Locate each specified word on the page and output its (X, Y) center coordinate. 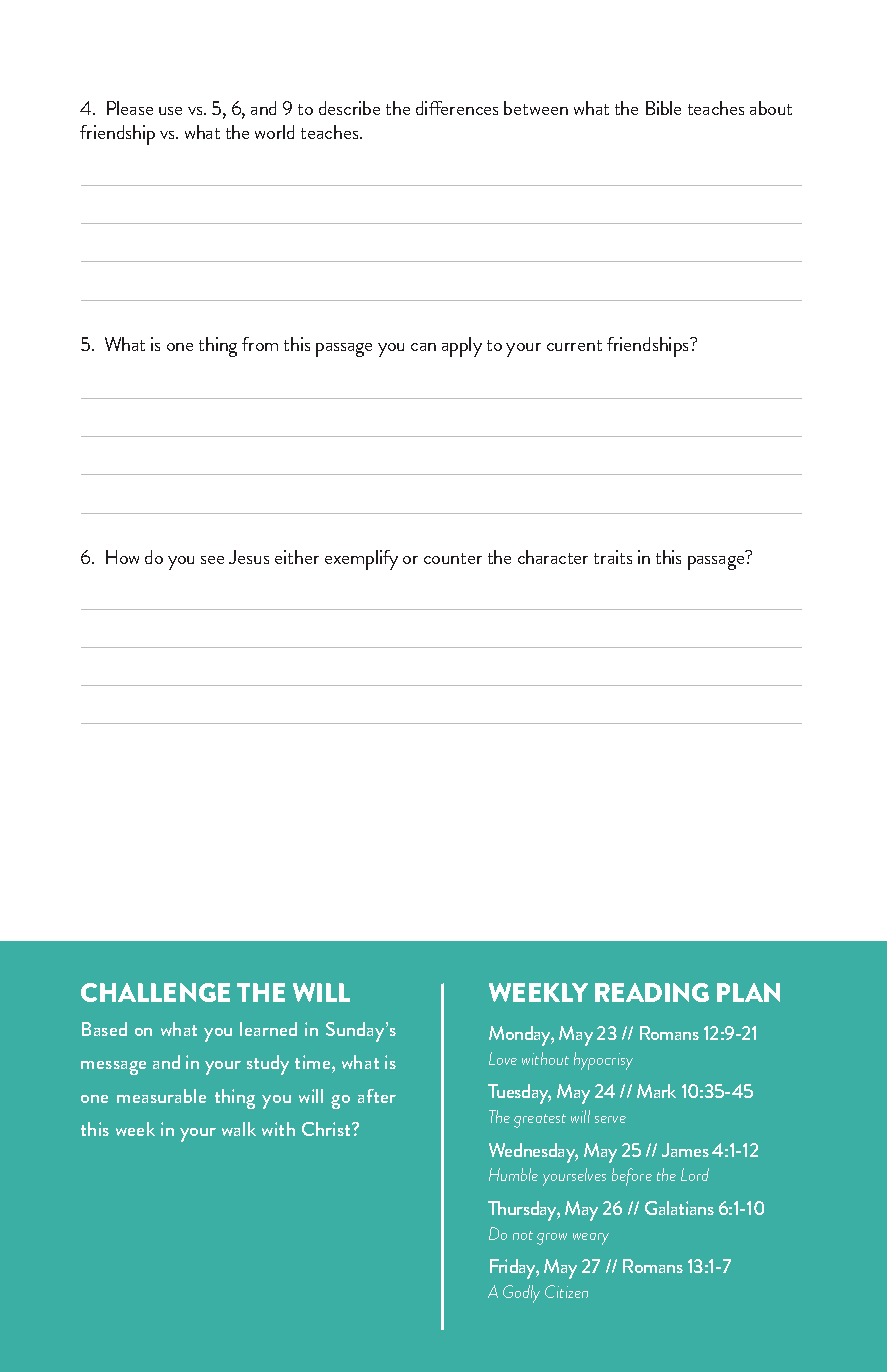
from (260, 344)
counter (453, 558)
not (523, 1235)
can (423, 347)
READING (652, 992)
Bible (663, 108)
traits (613, 557)
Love (503, 1058)
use (170, 111)
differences (457, 108)
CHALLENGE (155, 992)
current (574, 345)
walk (239, 1129)
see (212, 560)
